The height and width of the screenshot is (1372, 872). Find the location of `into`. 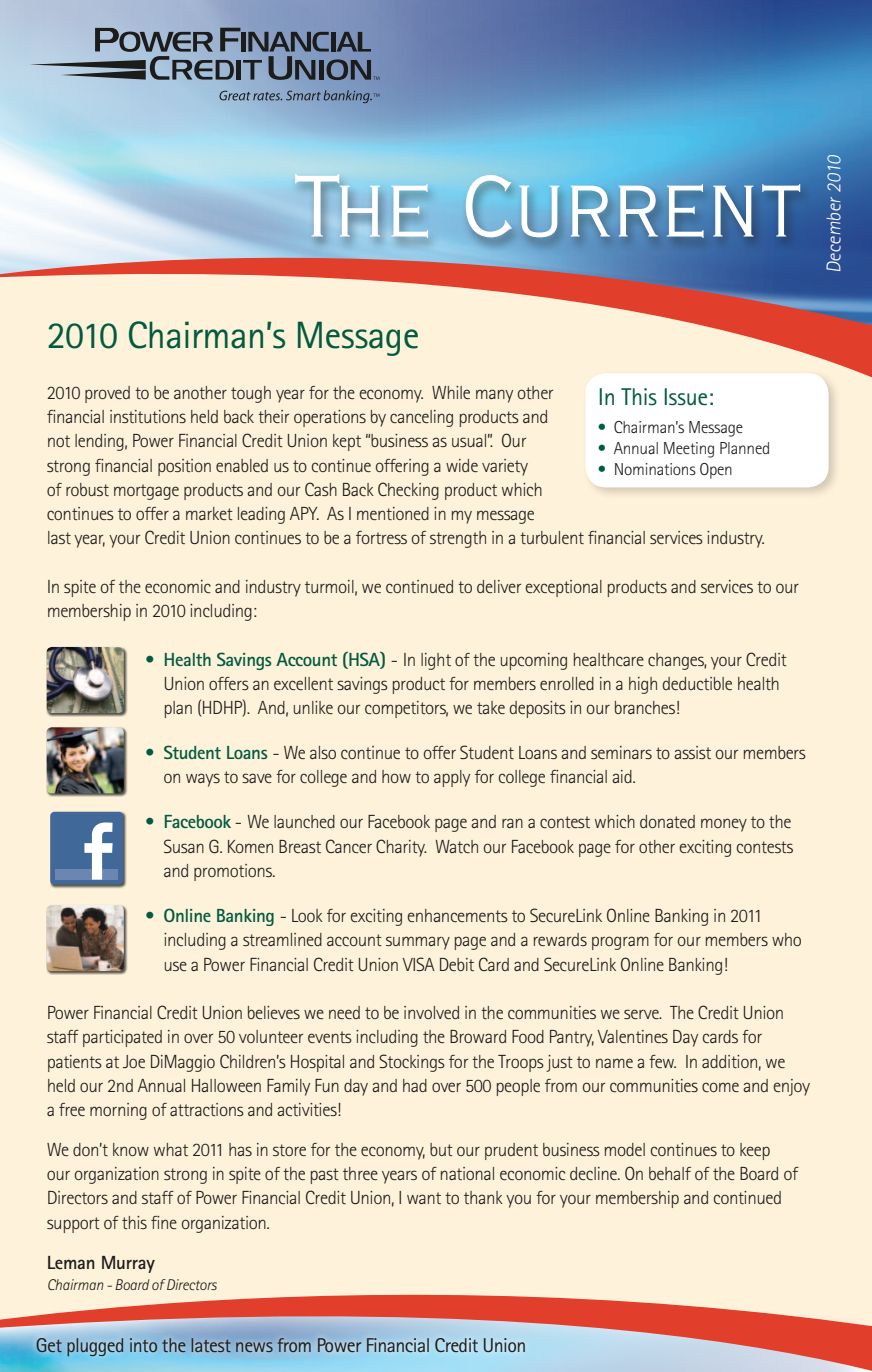

into is located at coordinates (143, 1345).
